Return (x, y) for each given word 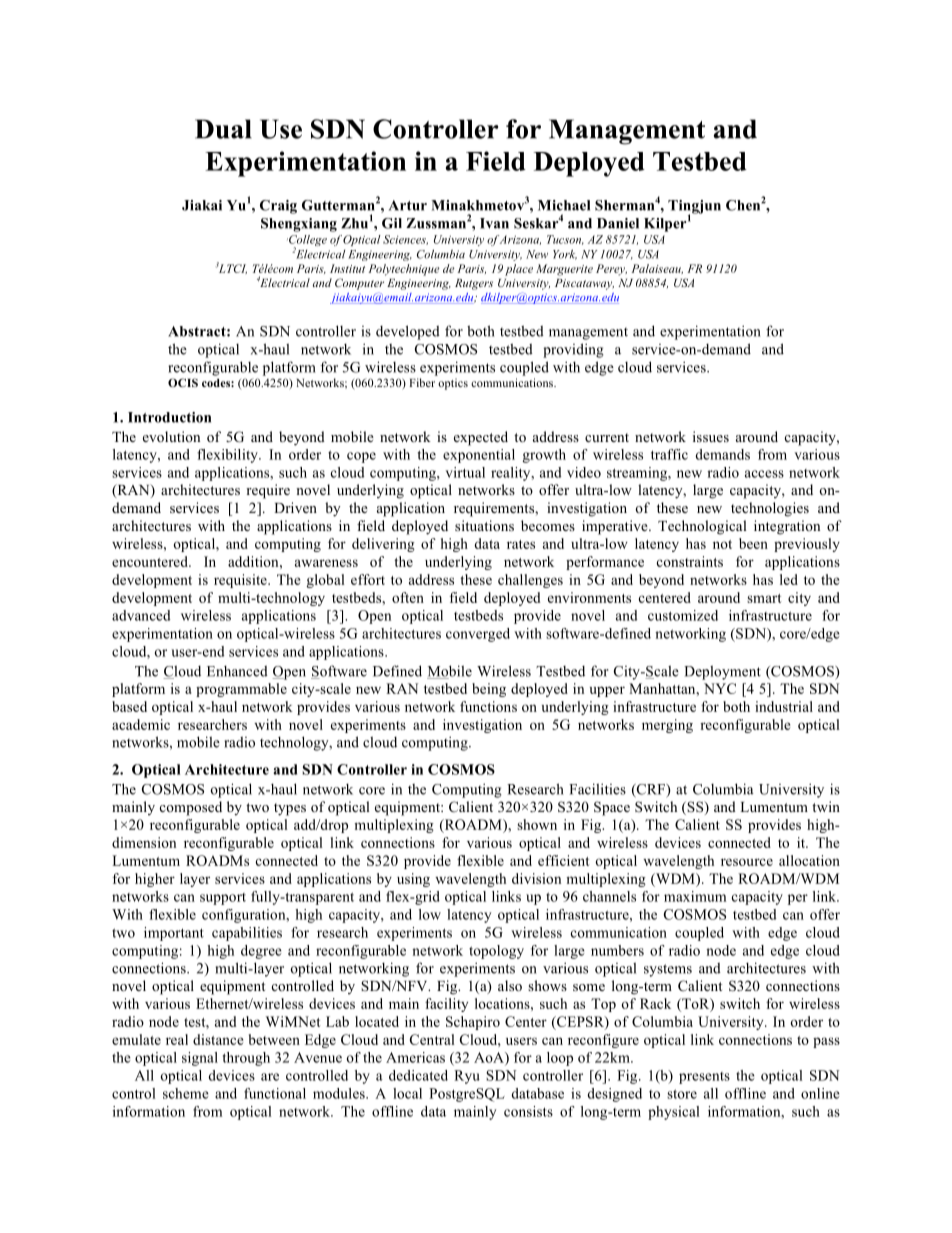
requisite (241, 581)
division (536, 878)
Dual (223, 129)
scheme (186, 1093)
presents (704, 1078)
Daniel (618, 223)
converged (478, 635)
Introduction (169, 417)
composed (190, 808)
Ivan (494, 223)
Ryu (467, 1077)
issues (711, 436)
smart (764, 598)
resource (747, 862)
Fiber (422, 382)
